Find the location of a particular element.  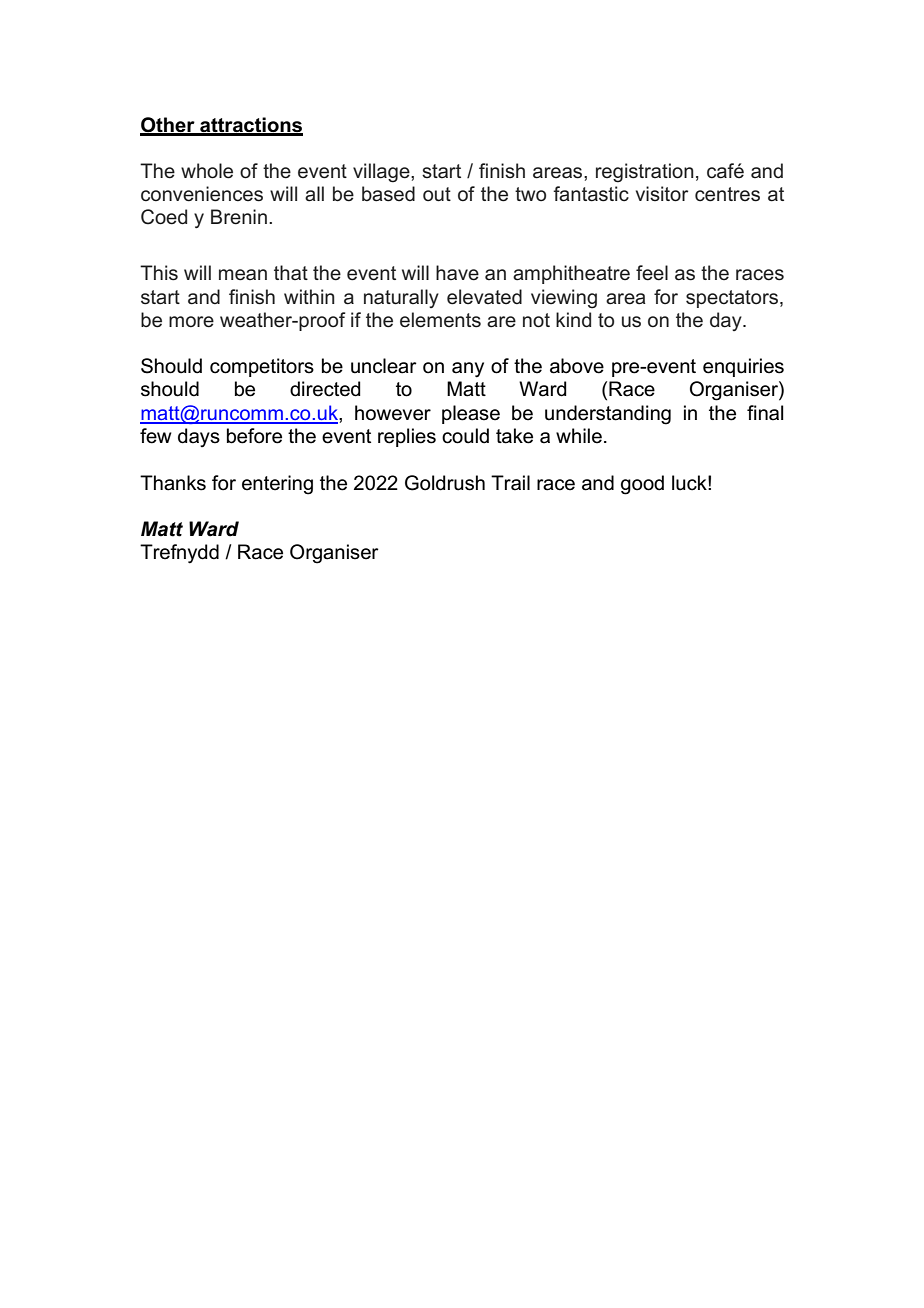

more is located at coordinates (191, 322).
